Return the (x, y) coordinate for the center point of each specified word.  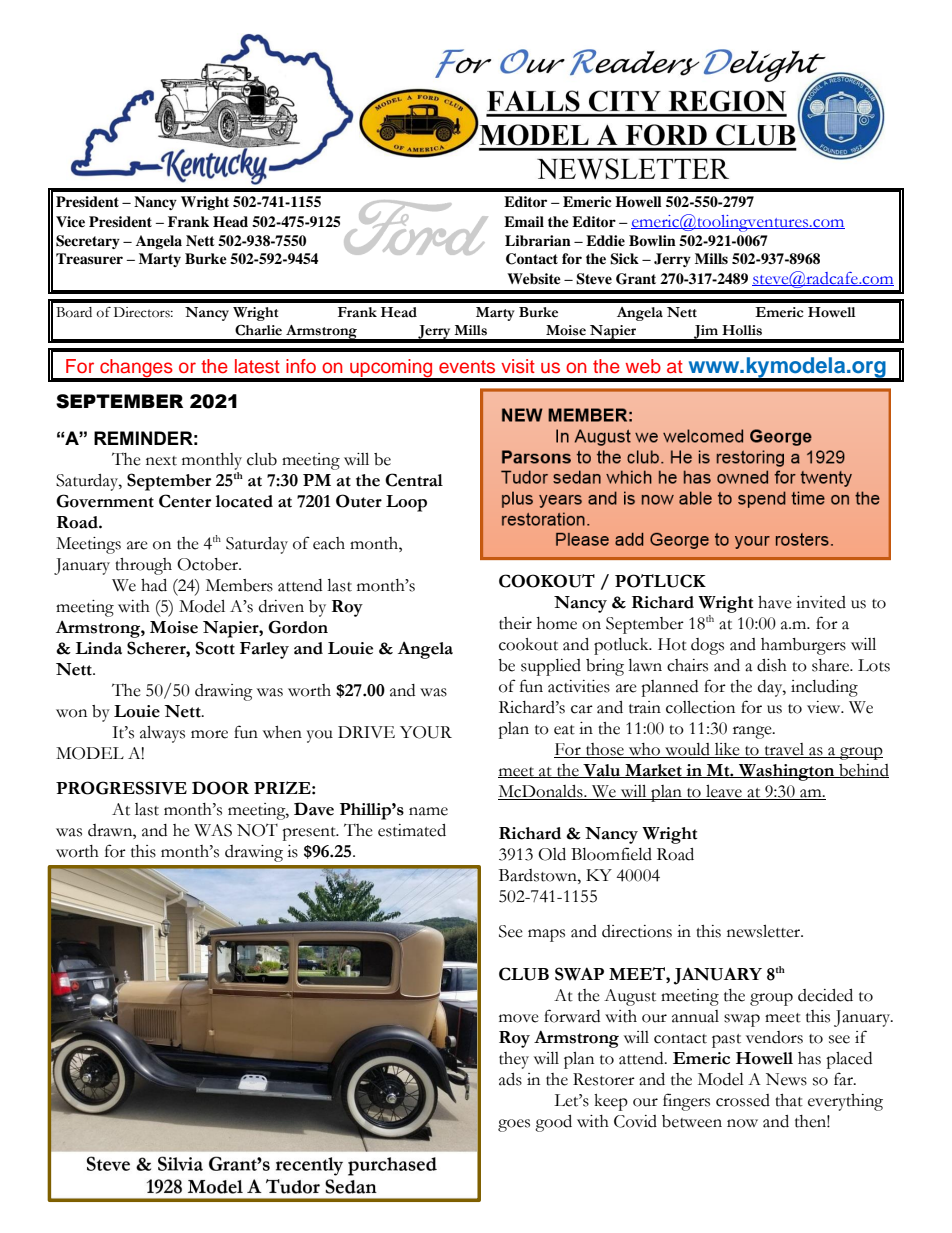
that (789, 1100)
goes (514, 1125)
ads (510, 1079)
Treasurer (89, 258)
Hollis (742, 330)
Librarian (538, 240)
